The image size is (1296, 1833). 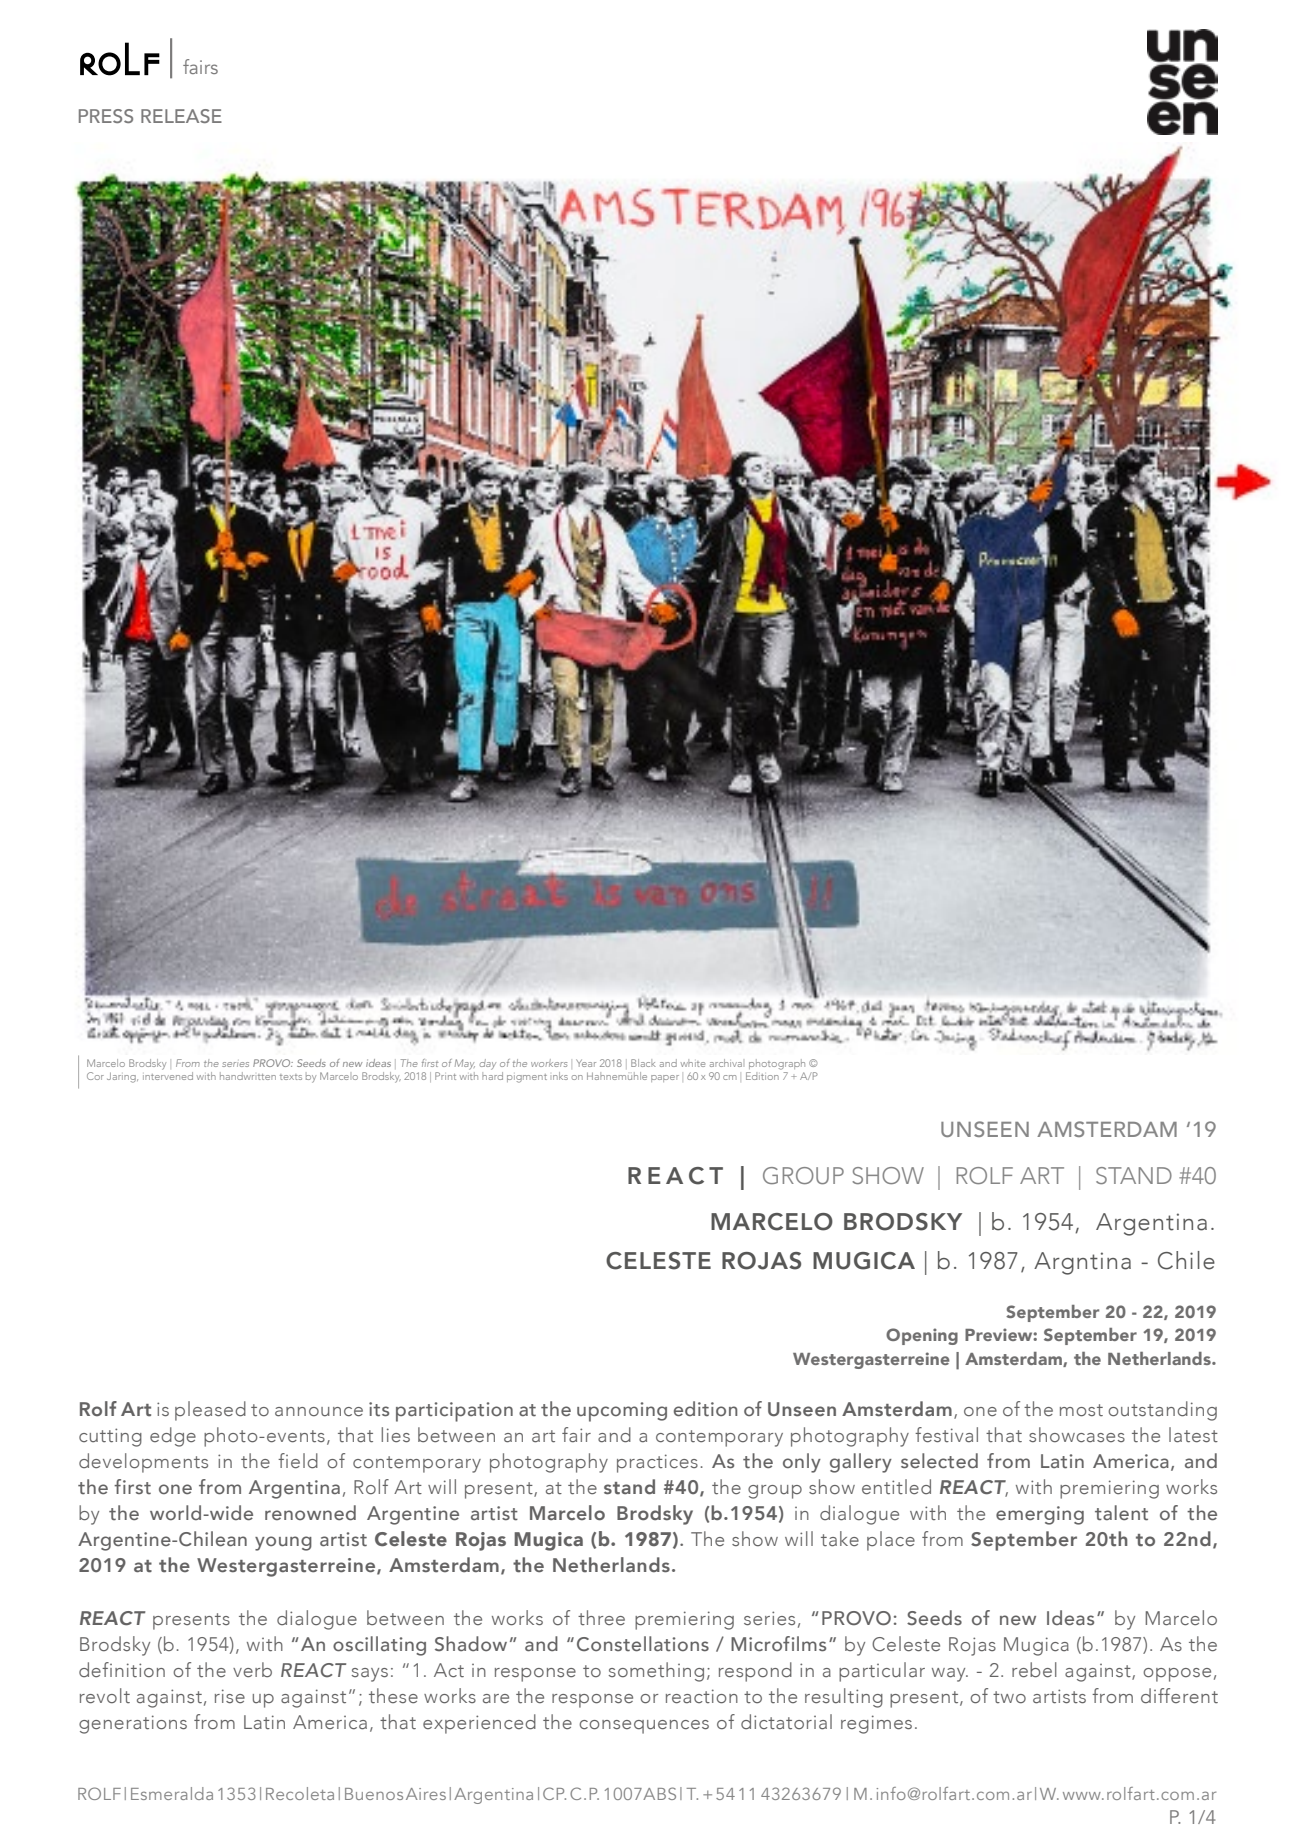 I want to click on most, so click(x=1081, y=1410).
